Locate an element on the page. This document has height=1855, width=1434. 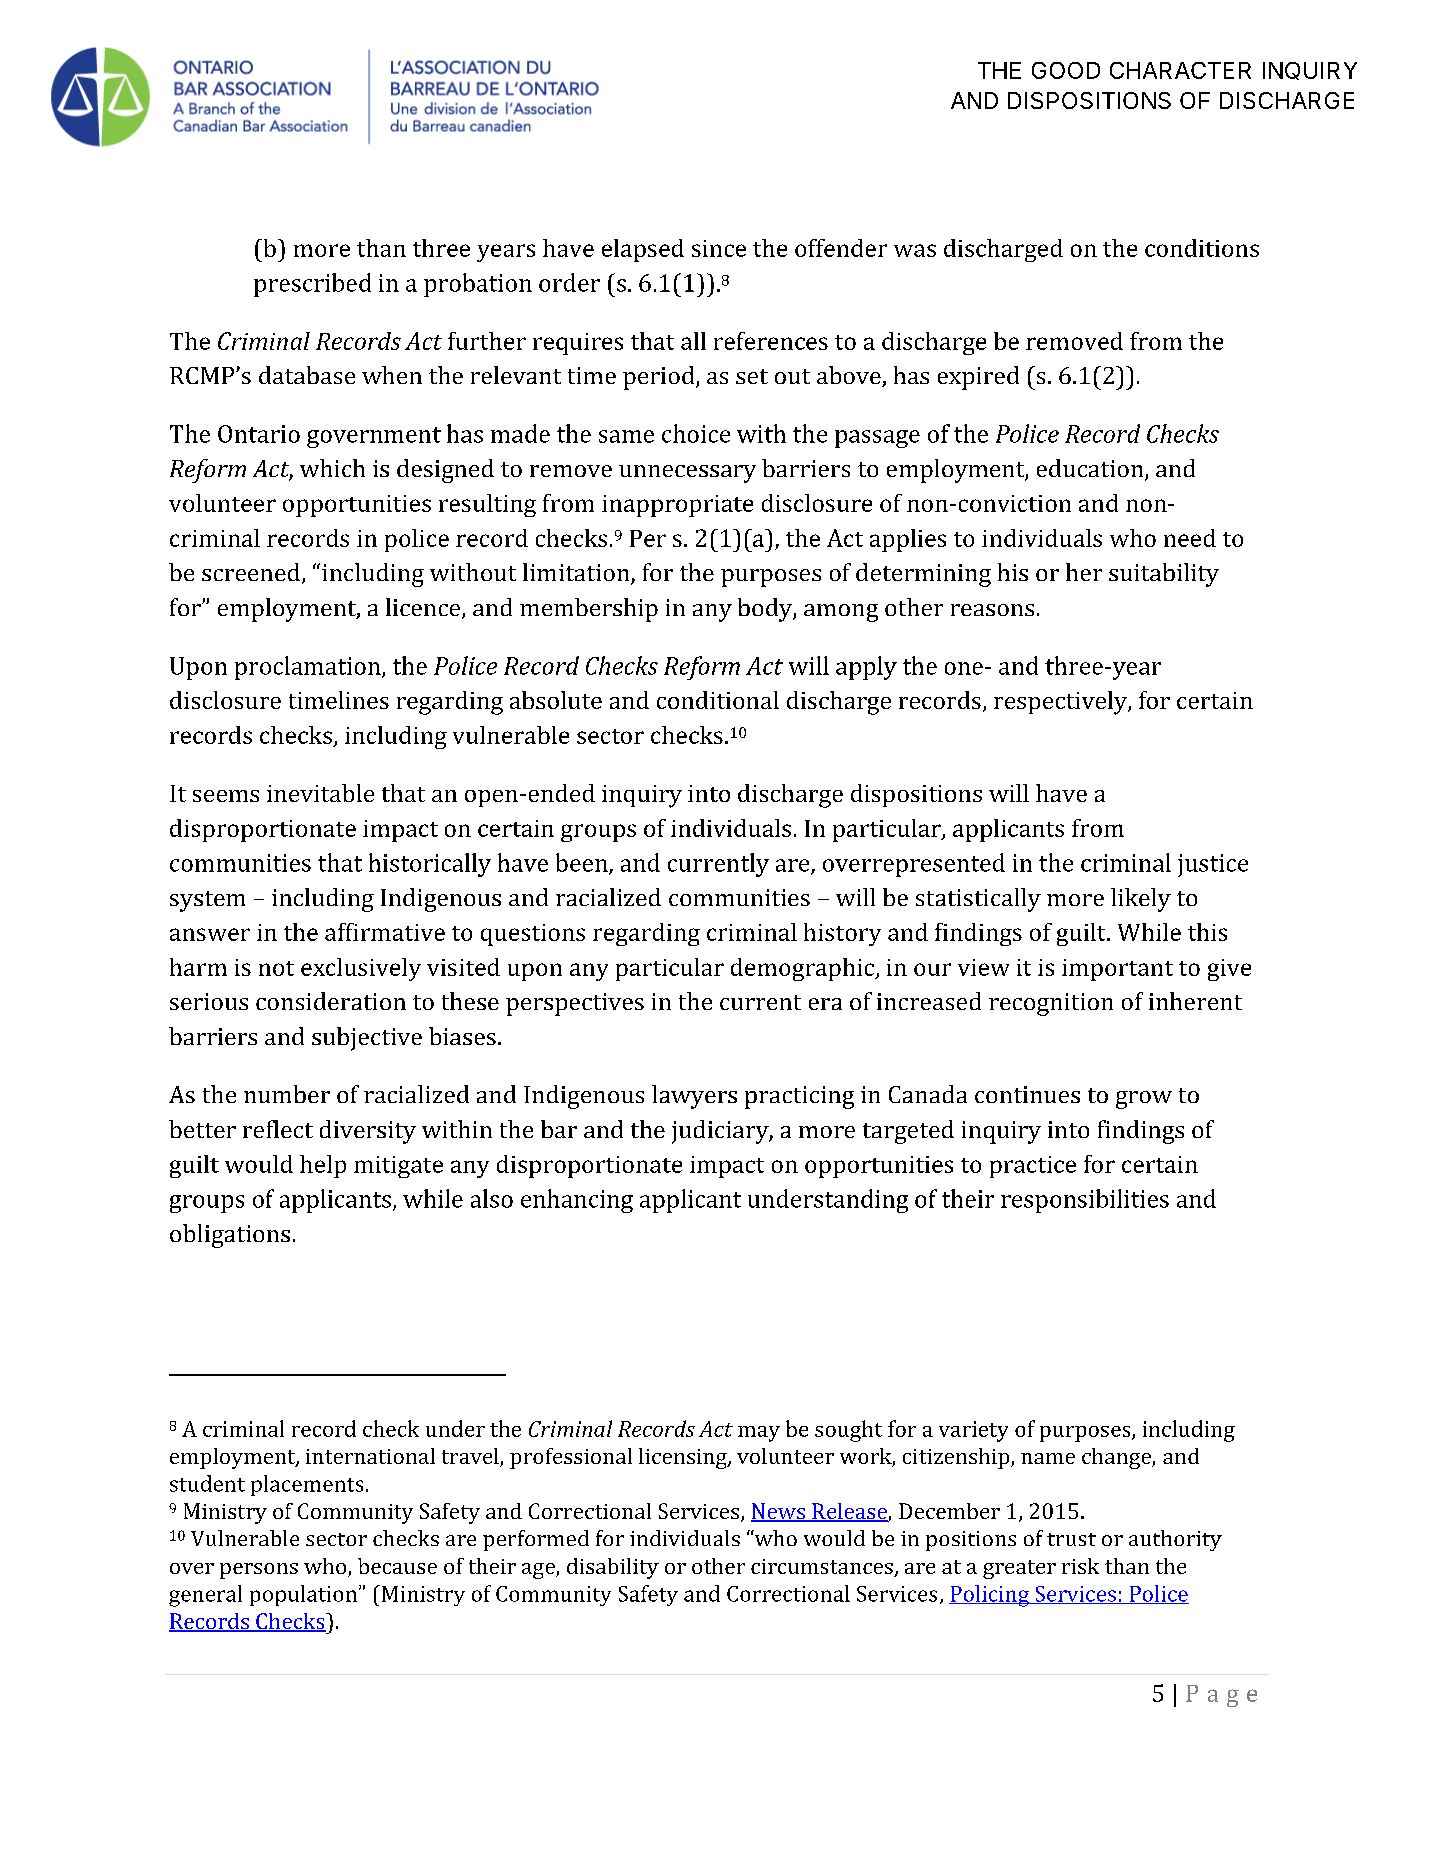
News is located at coordinates (779, 1512).
